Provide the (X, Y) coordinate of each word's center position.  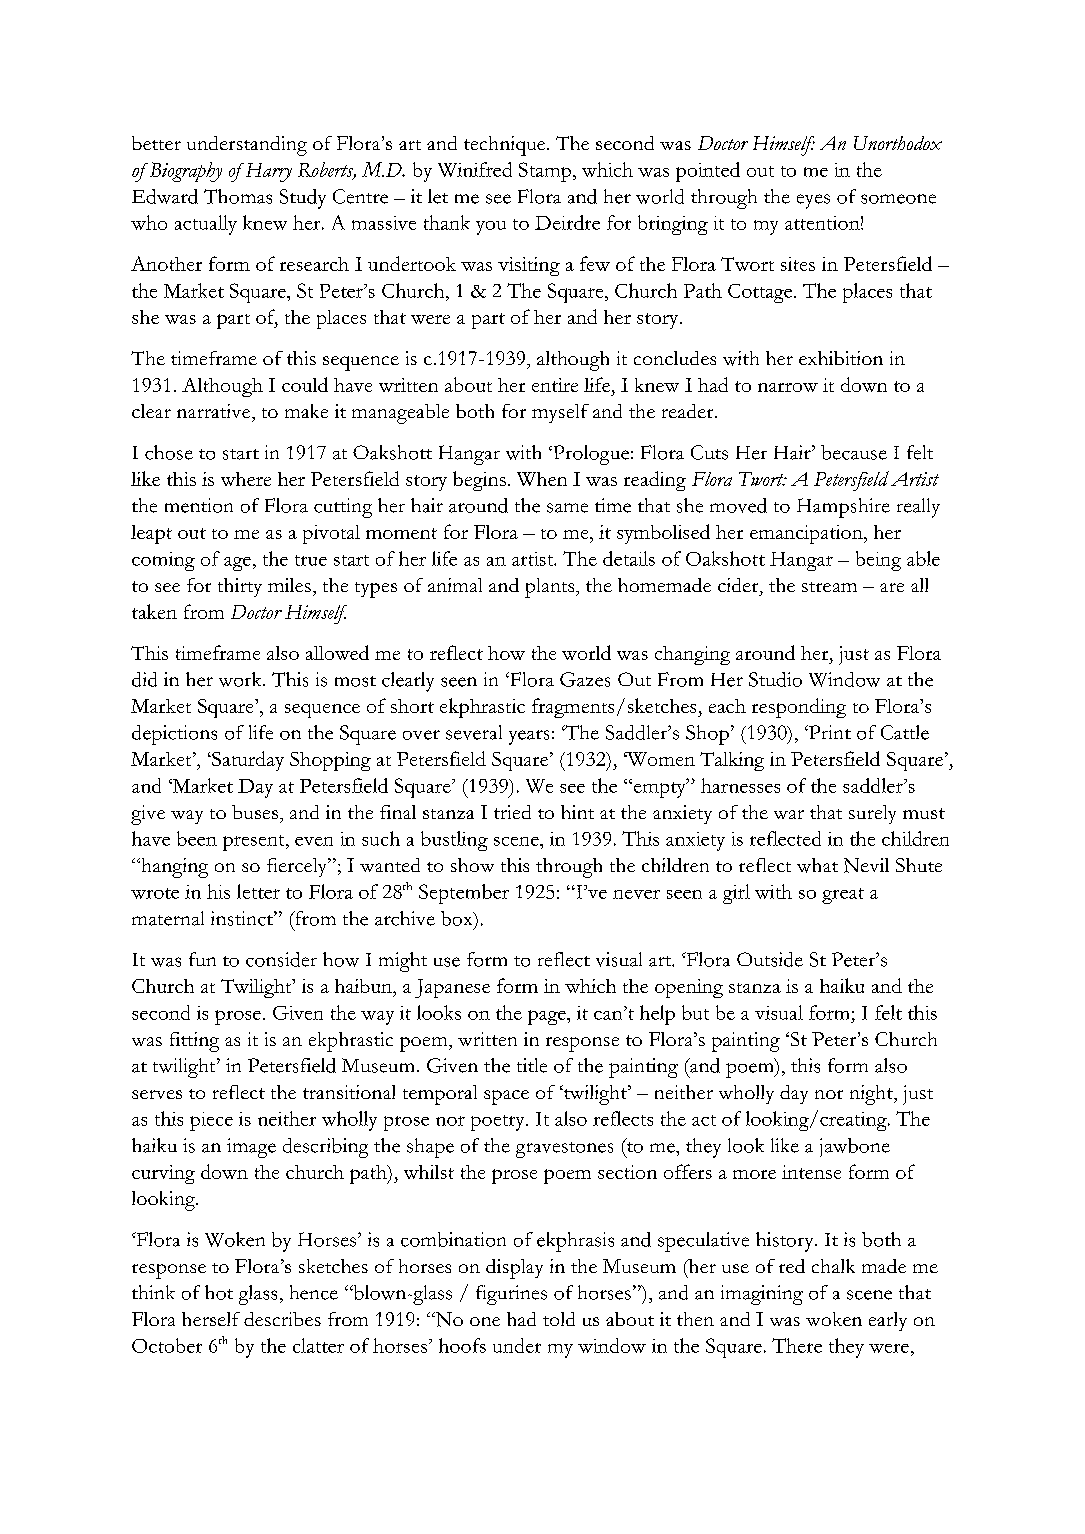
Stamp (546, 172)
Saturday (247, 761)
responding (799, 708)
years (529, 737)
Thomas (238, 196)
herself (211, 1319)
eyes (813, 201)
